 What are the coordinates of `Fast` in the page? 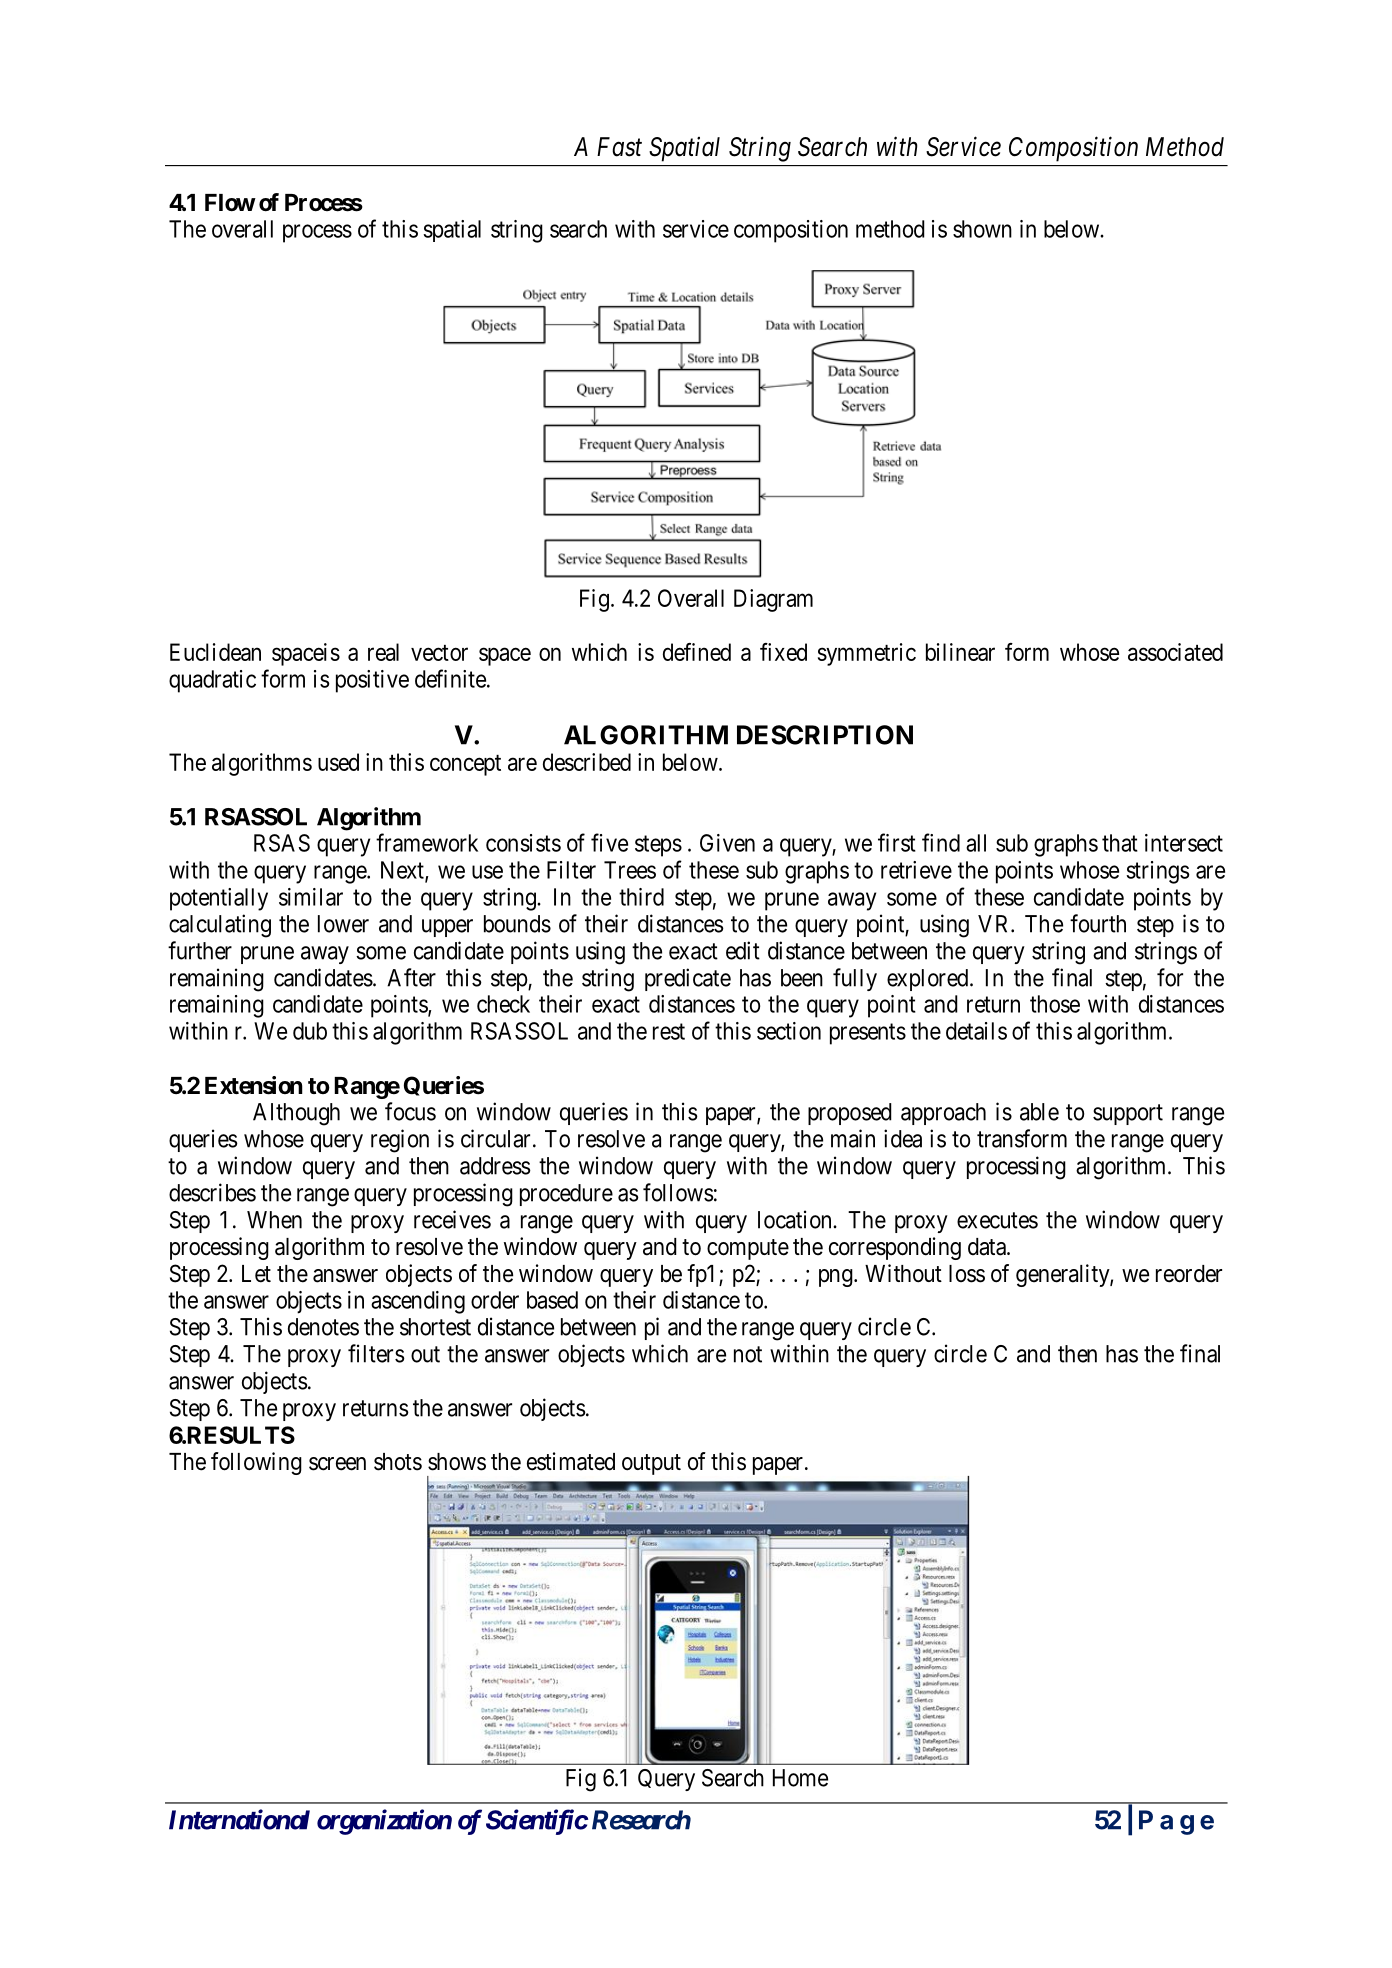 It's located at (619, 147).
